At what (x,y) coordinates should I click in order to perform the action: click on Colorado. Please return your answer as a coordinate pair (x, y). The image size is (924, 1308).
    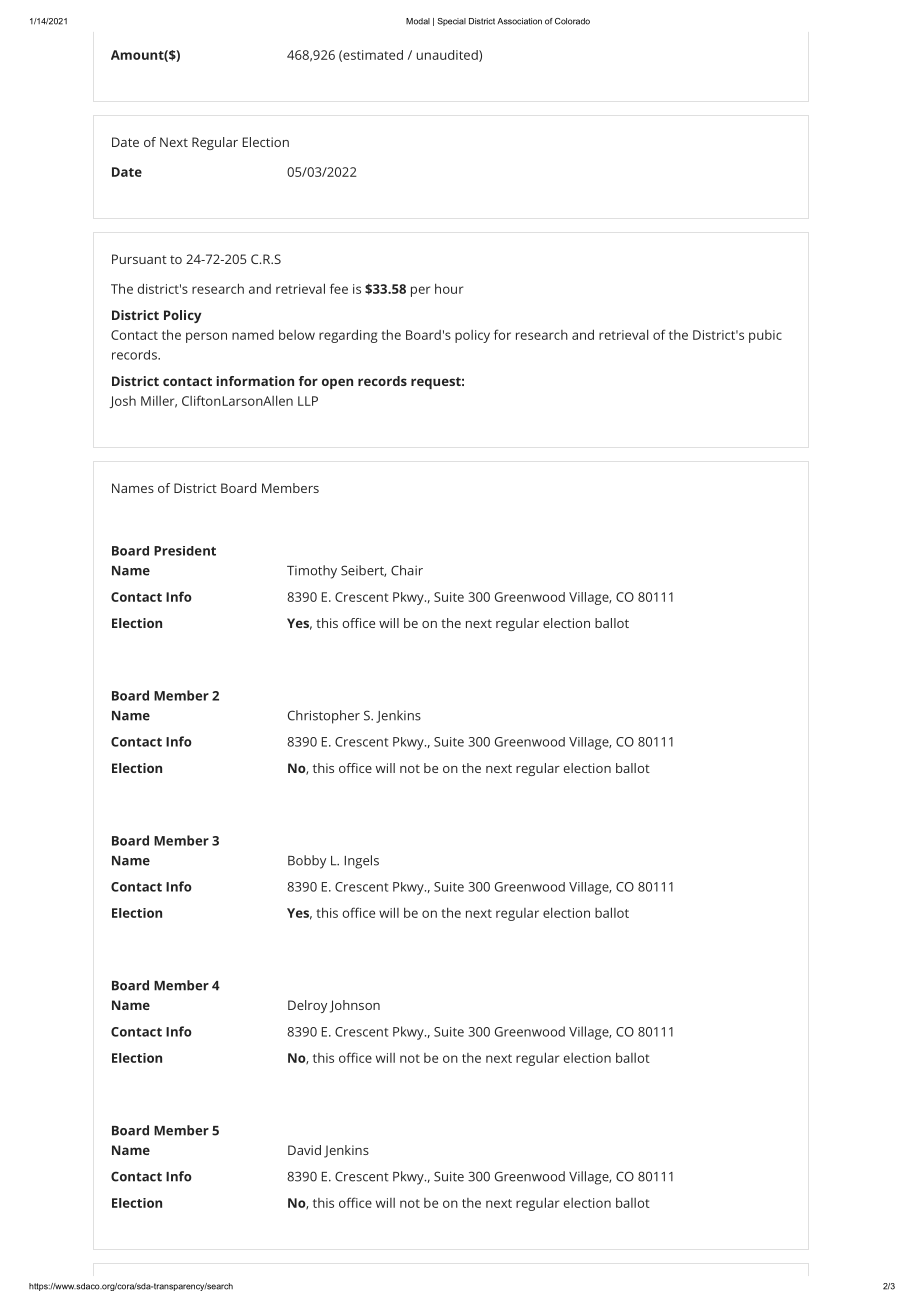
    Looking at the image, I should click on (572, 21).
